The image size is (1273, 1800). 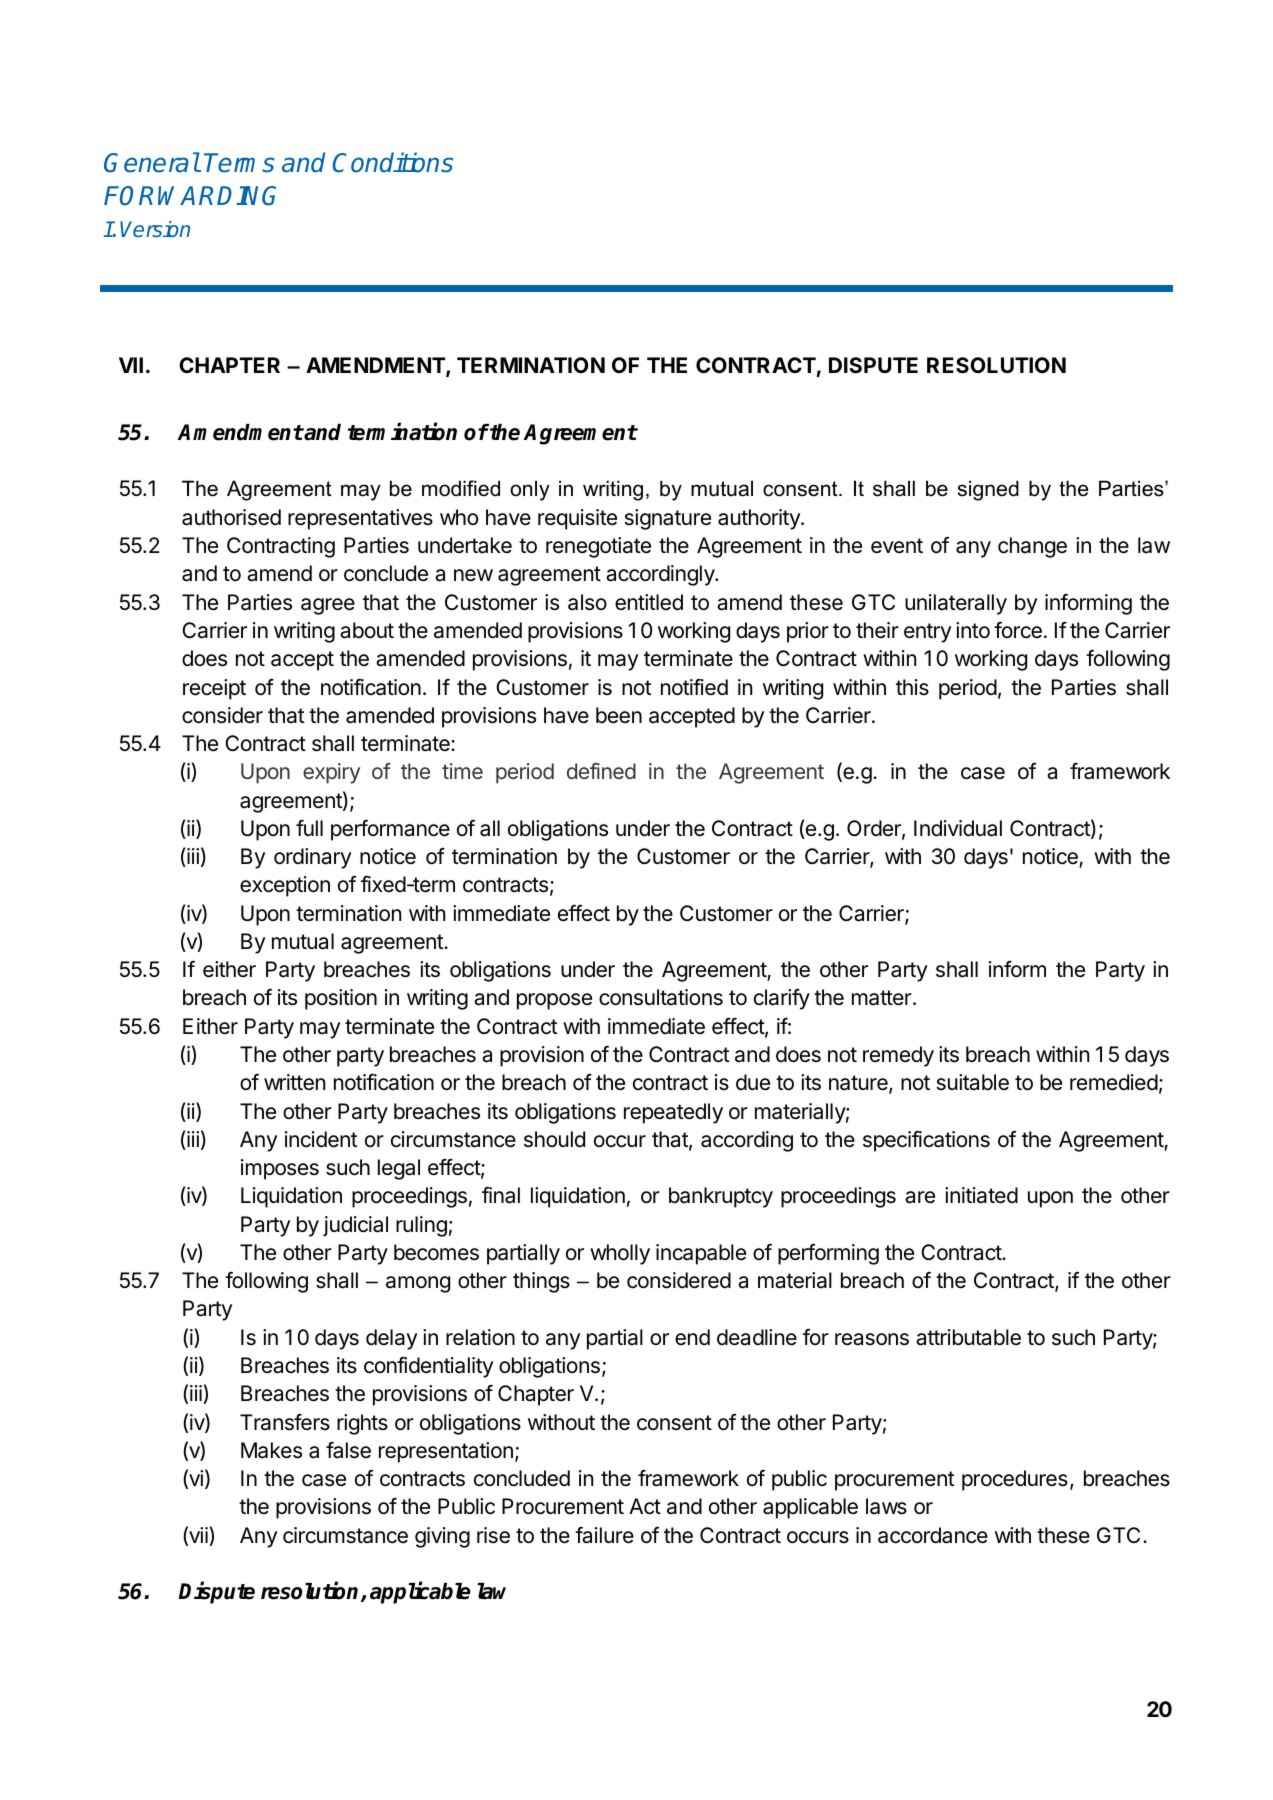 What do you see at coordinates (393, 162) in the screenshot?
I see `Conditions` at bounding box center [393, 162].
